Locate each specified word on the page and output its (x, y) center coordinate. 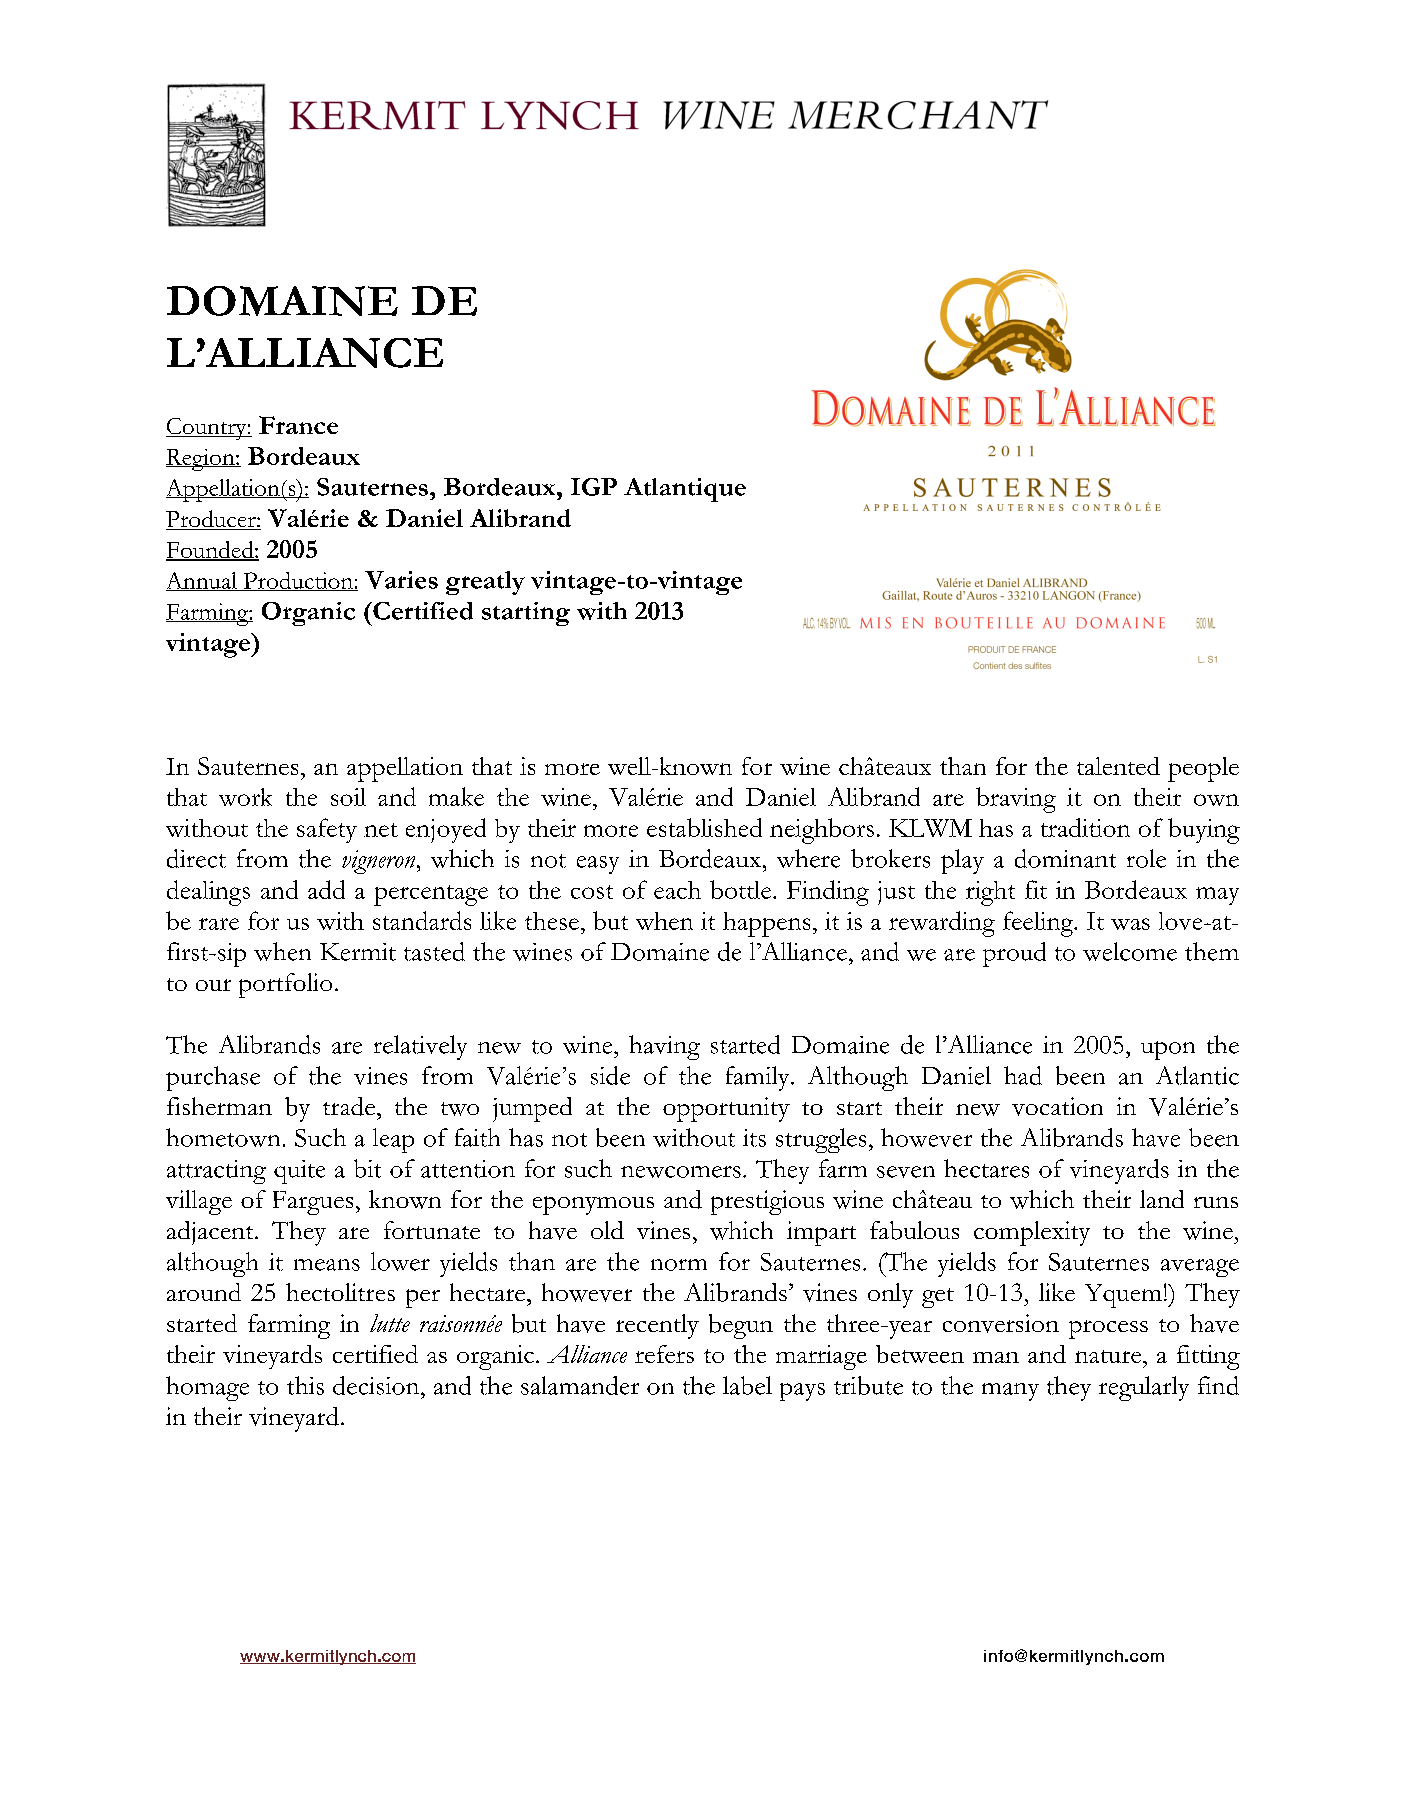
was (1130, 924)
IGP (594, 487)
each (677, 890)
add (326, 889)
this (305, 1385)
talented (1118, 766)
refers (664, 1354)
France (298, 425)
